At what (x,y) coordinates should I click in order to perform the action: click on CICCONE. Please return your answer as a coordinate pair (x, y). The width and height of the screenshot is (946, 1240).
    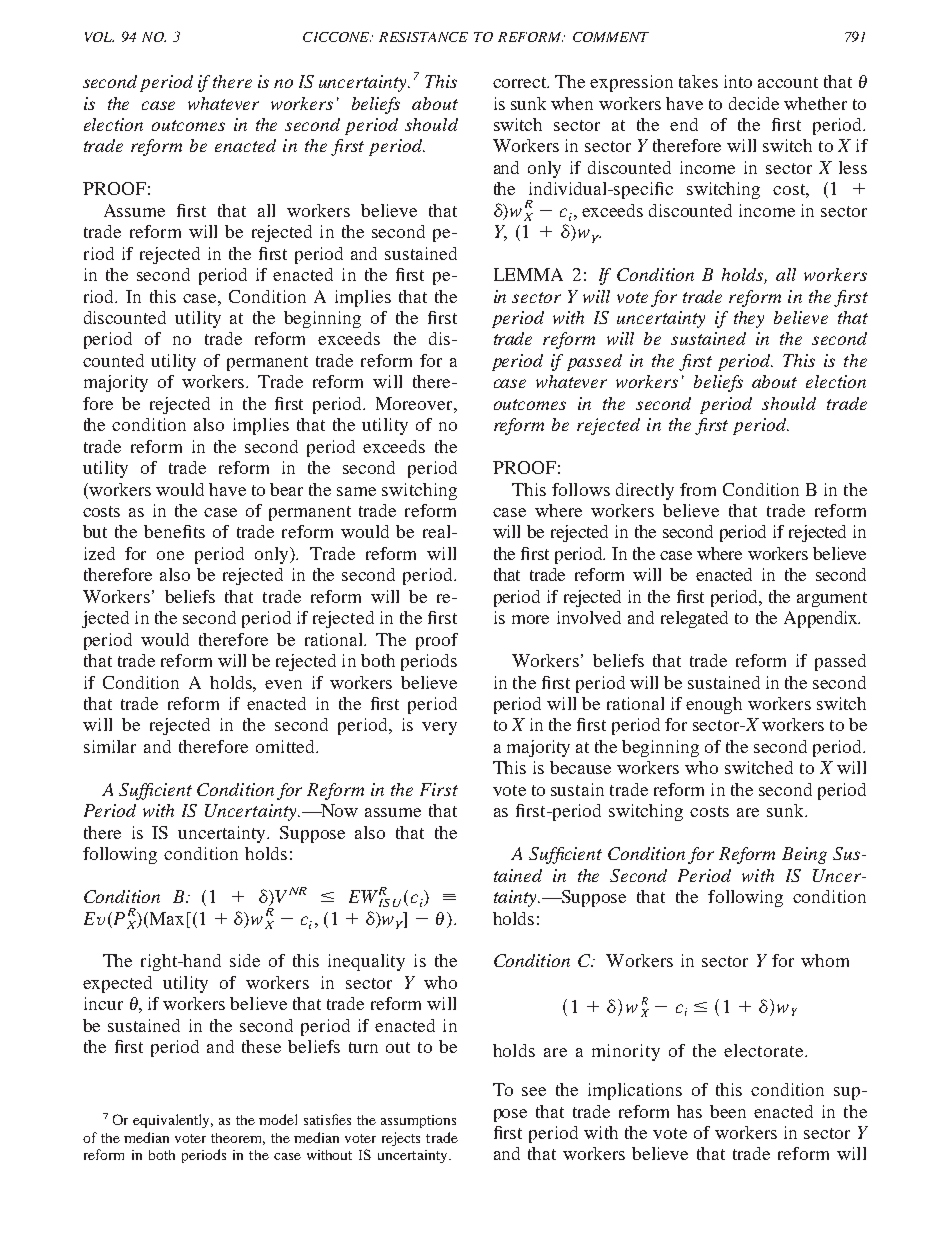
    Looking at the image, I should click on (338, 37).
